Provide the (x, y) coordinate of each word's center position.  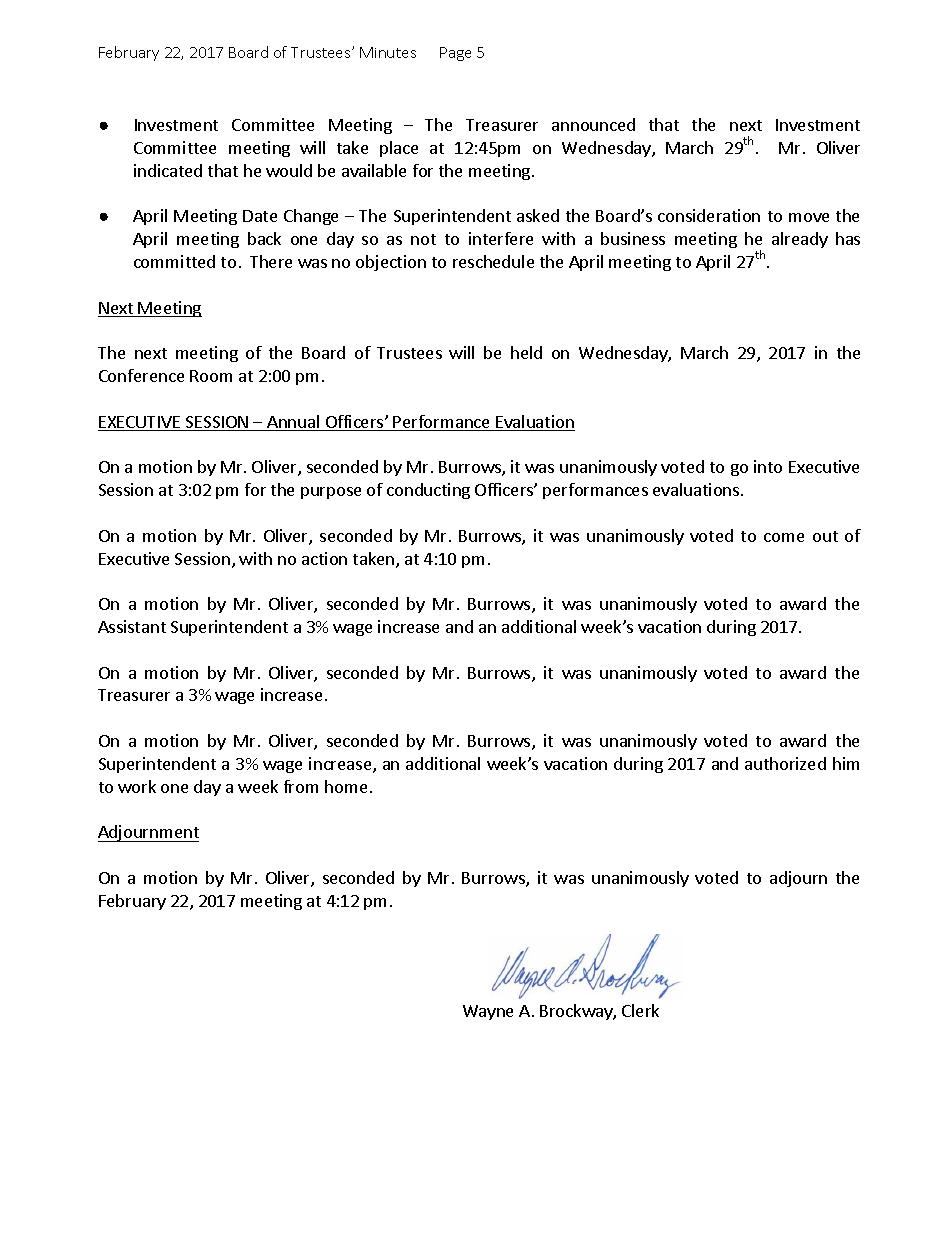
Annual (293, 423)
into (768, 466)
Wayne (488, 1012)
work (137, 786)
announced (593, 124)
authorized (785, 763)
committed (174, 261)
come (784, 537)
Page (455, 54)
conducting (428, 491)
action (324, 558)
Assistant (132, 626)
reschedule (493, 261)
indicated (168, 170)
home (346, 786)
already (800, 240)
